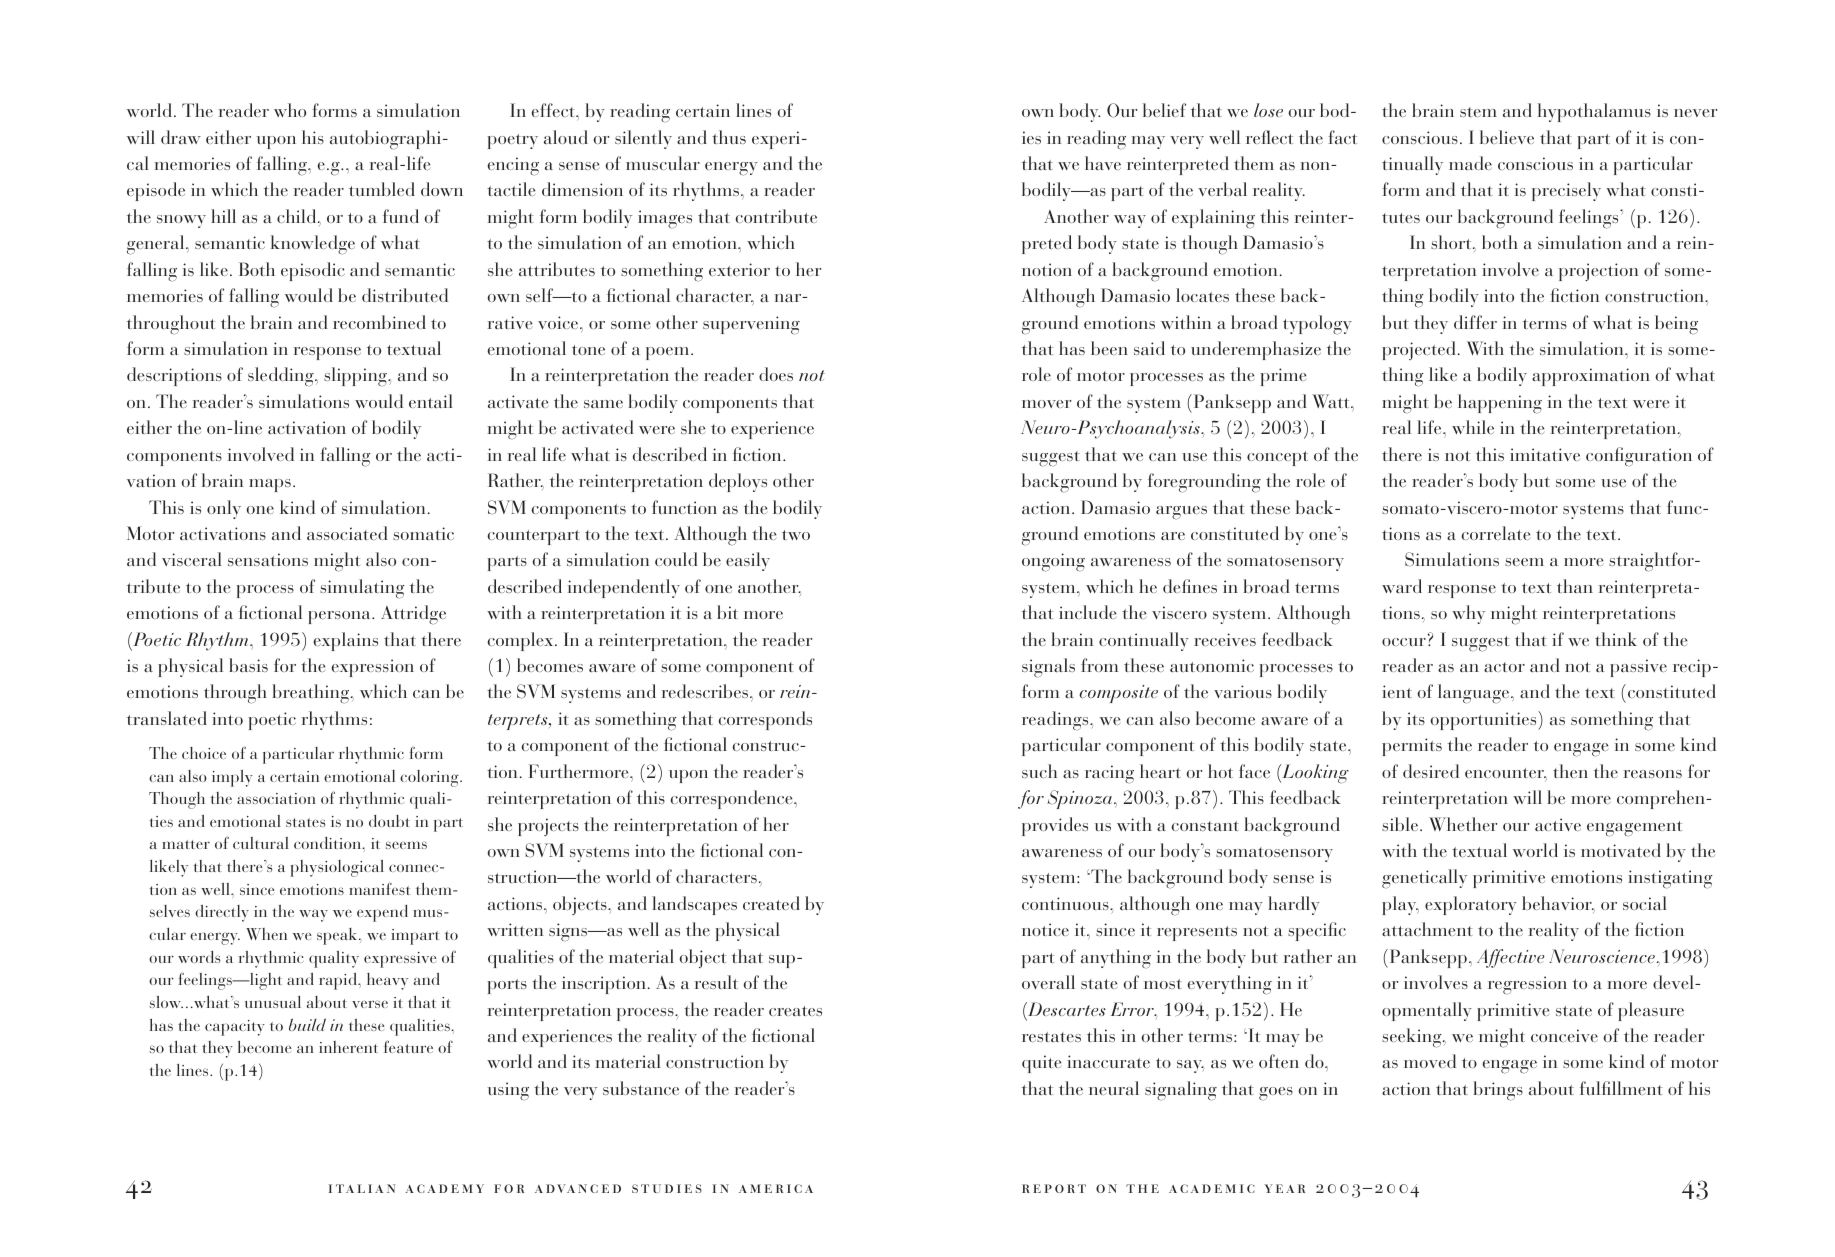 The image size is (1835, 1257). I want to click on motivated, so click(1621, 850).
